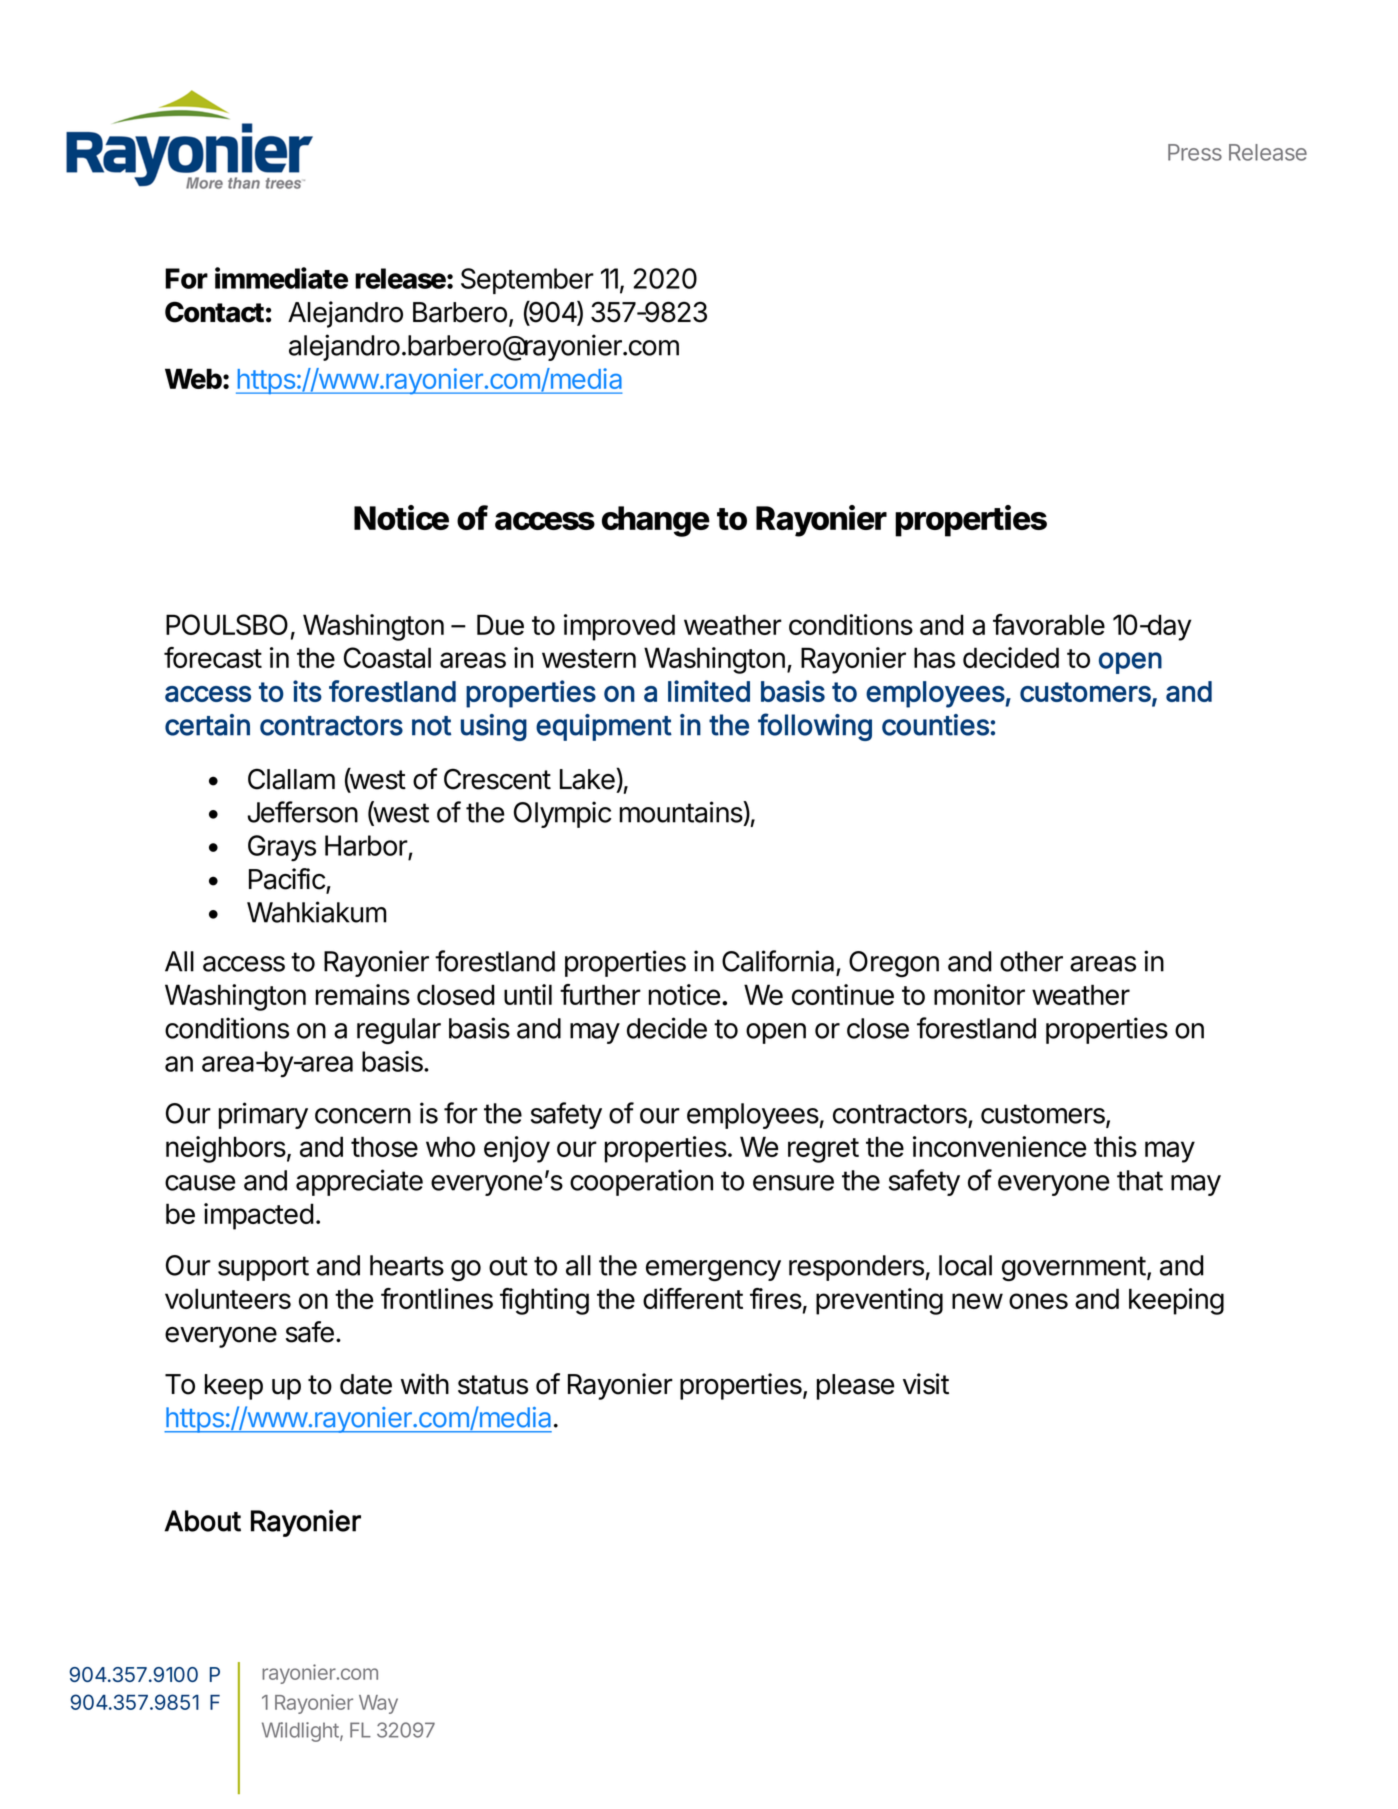 This document has width=1398, height=1809. What do you see at coordinates (855, 1387) in the document?
I see `please` at bounding box center [855, 1387].
